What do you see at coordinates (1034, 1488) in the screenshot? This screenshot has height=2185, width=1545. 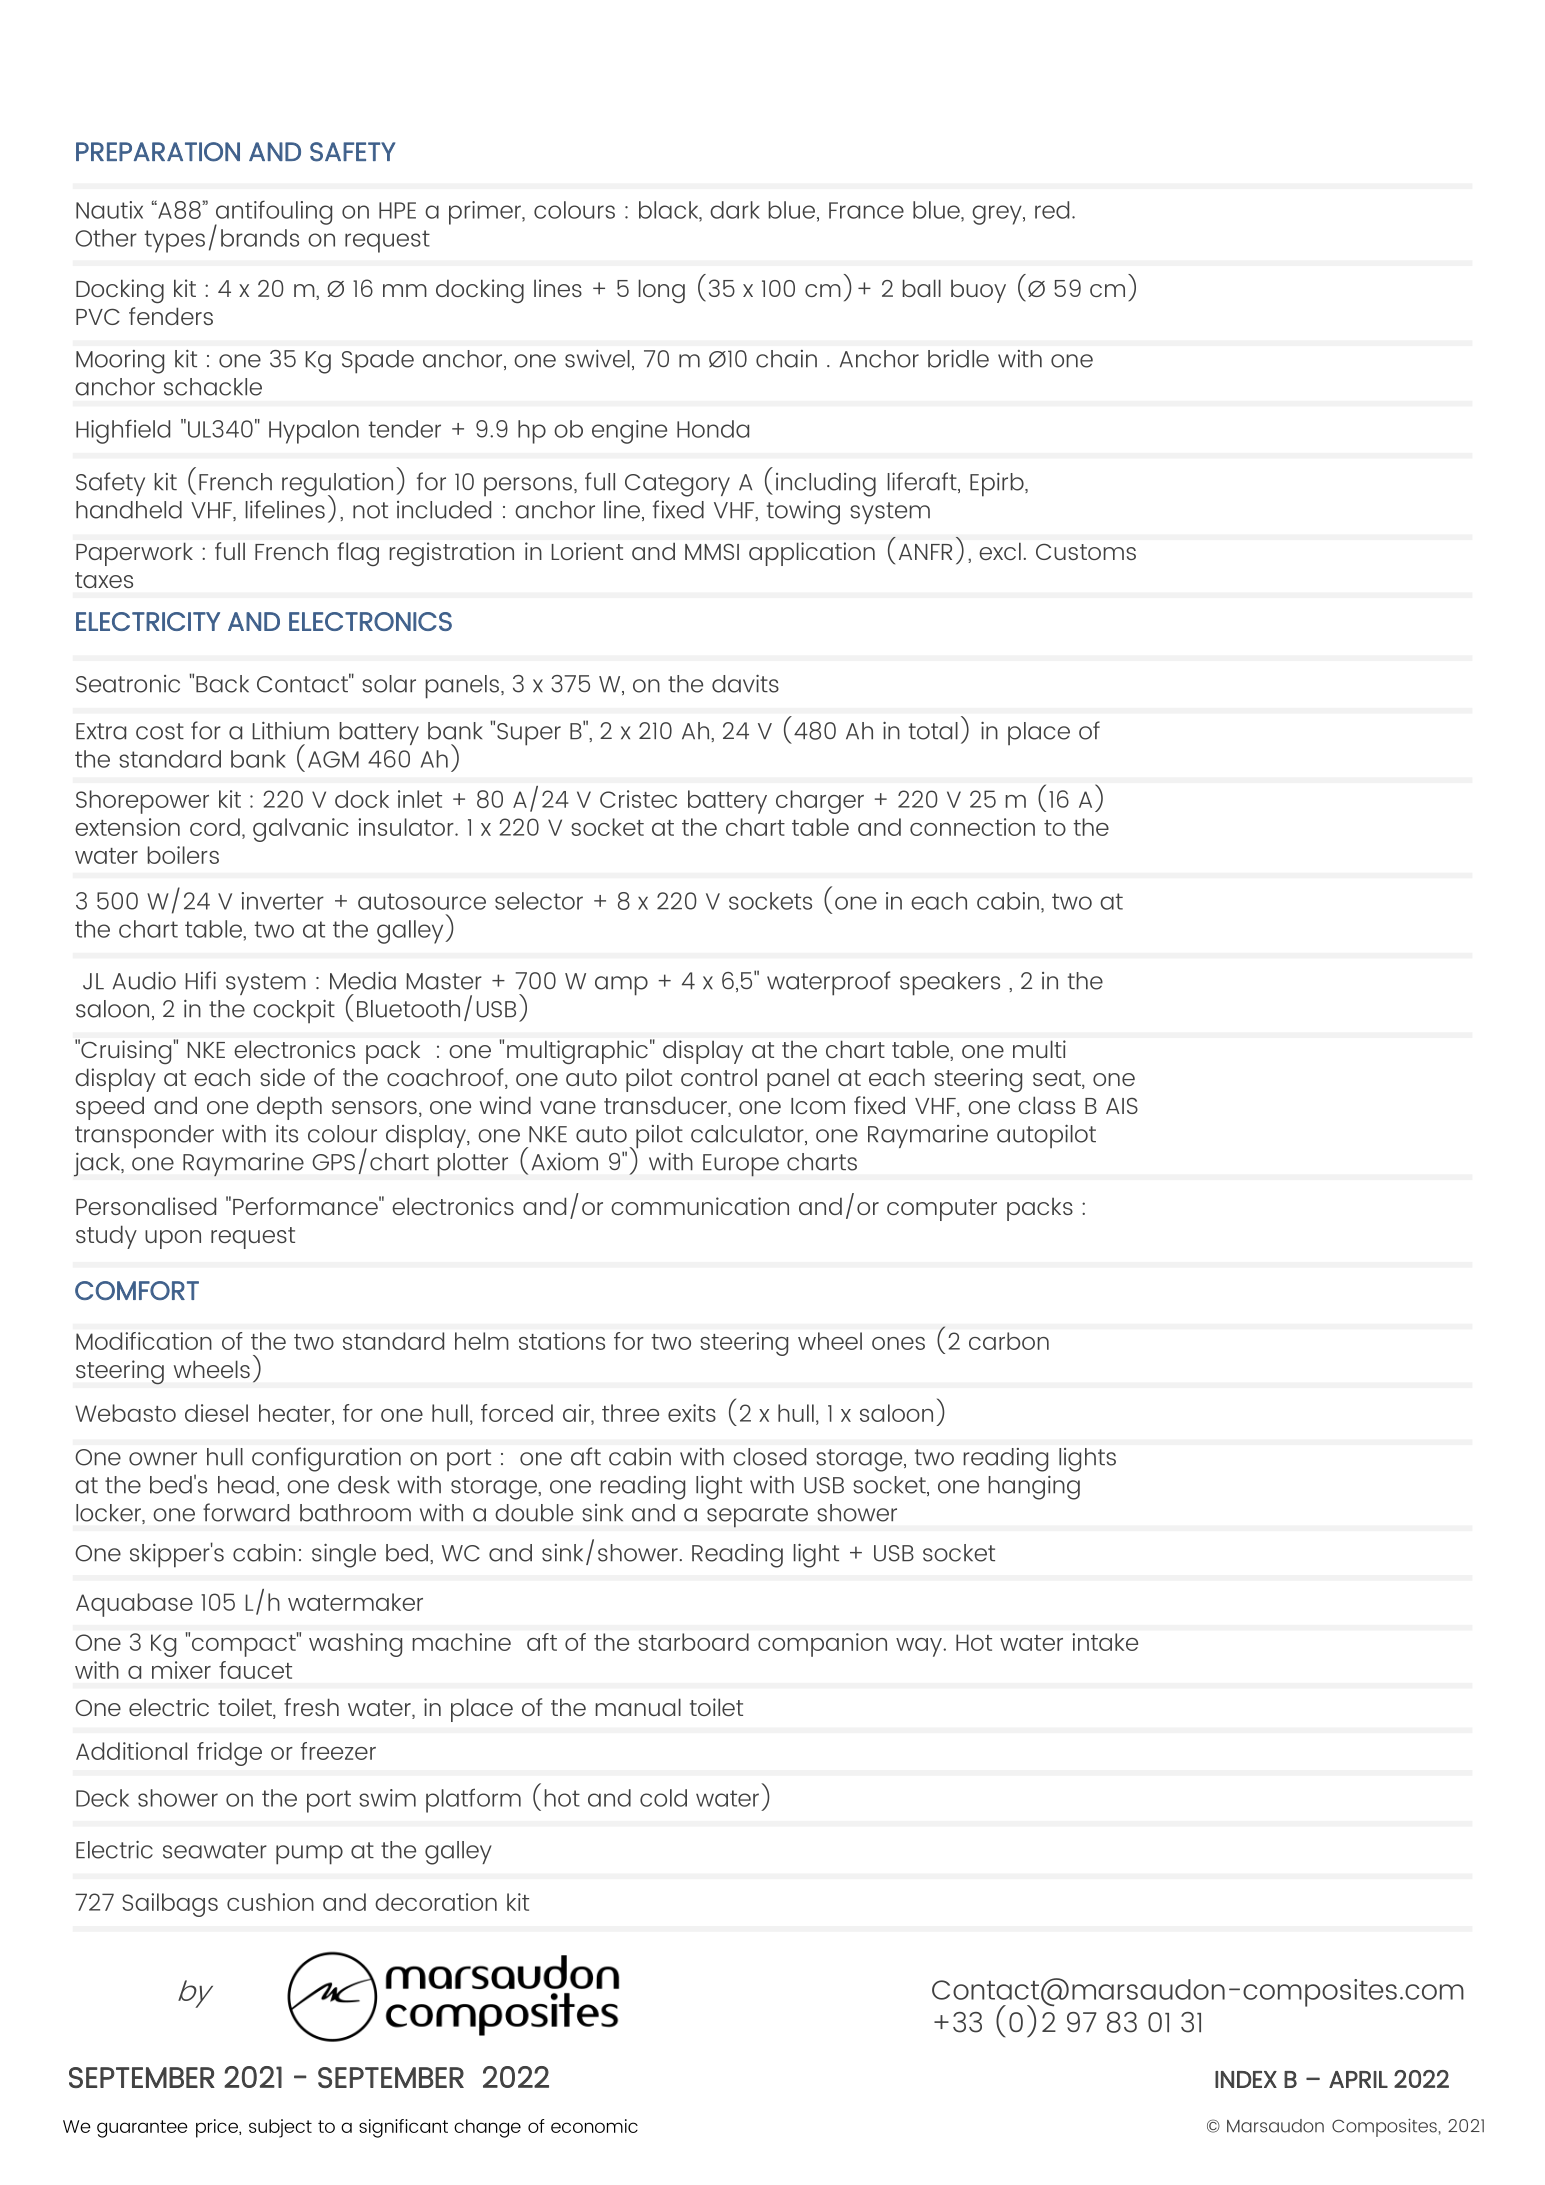 I see `hanging` at bounding box center [1034, 1488].
